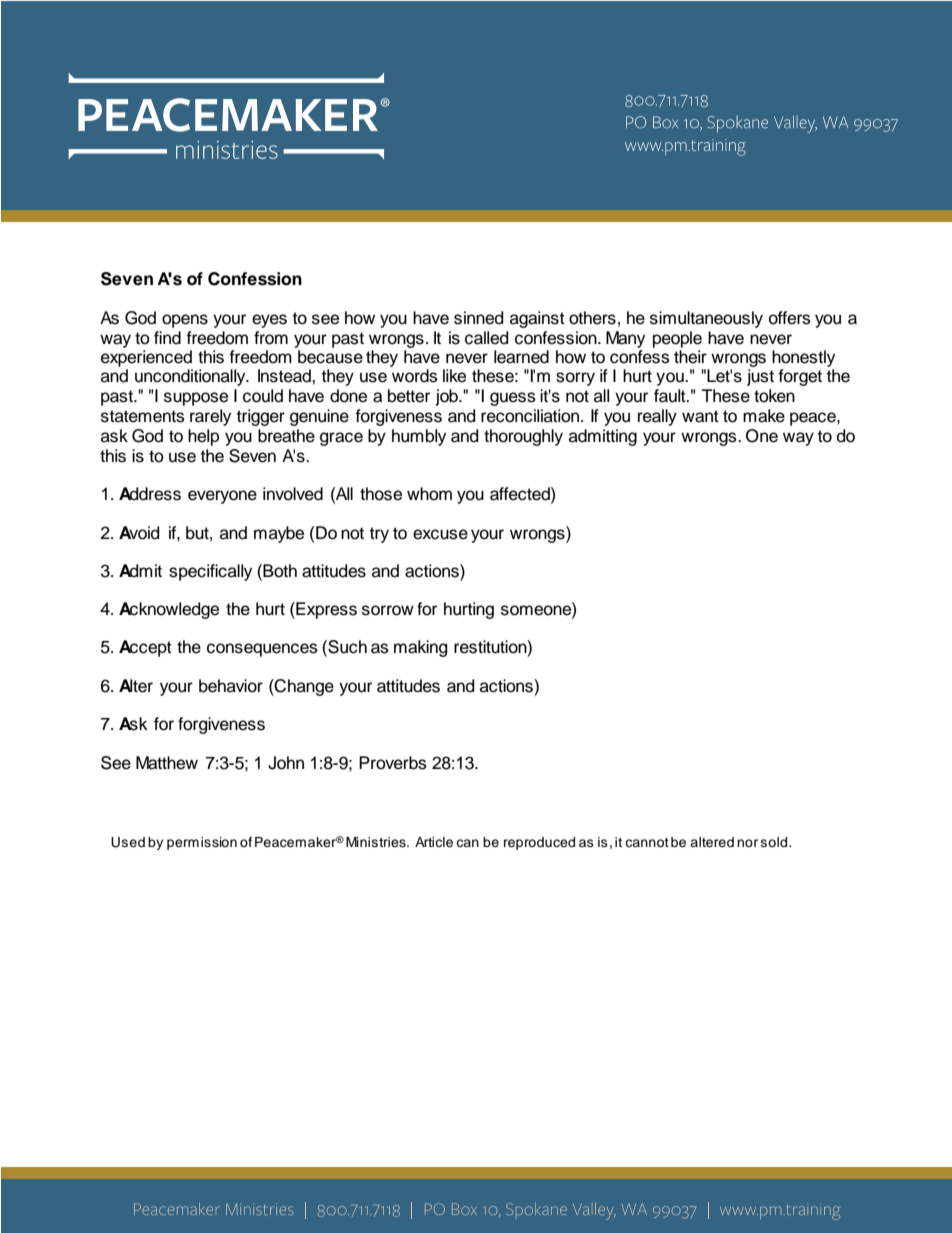  What do you see at coordinates (486, 338) in the document?
I see `called` at bounding box center [486, 338].
